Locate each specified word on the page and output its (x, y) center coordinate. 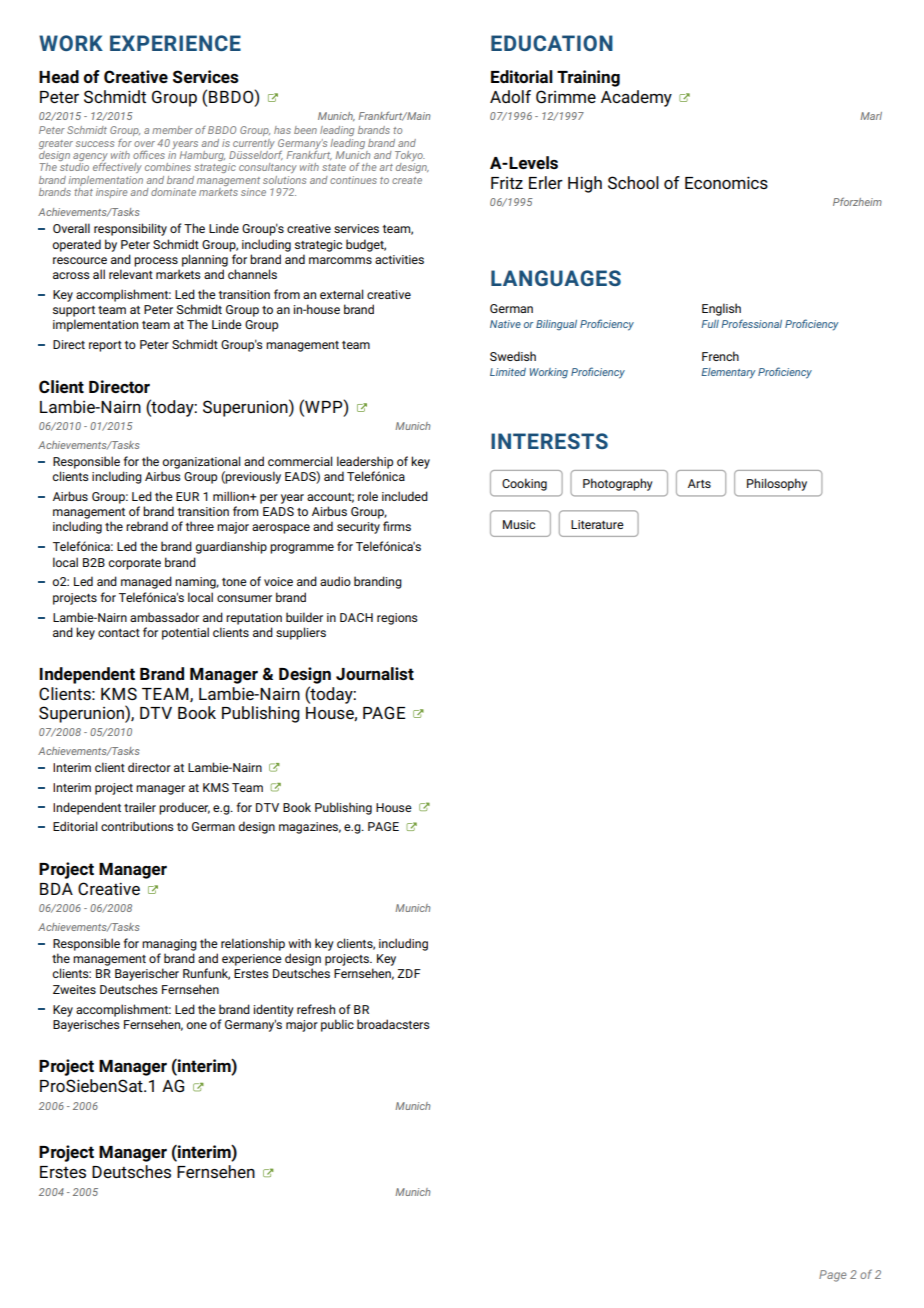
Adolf (510, 96)
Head (59, 76)
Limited (508, 372)
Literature (597, 524)
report (105, 346)
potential (185, 633)
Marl (871, 116)
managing (169, 945)
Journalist (375, 673)
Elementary (728, 373)
